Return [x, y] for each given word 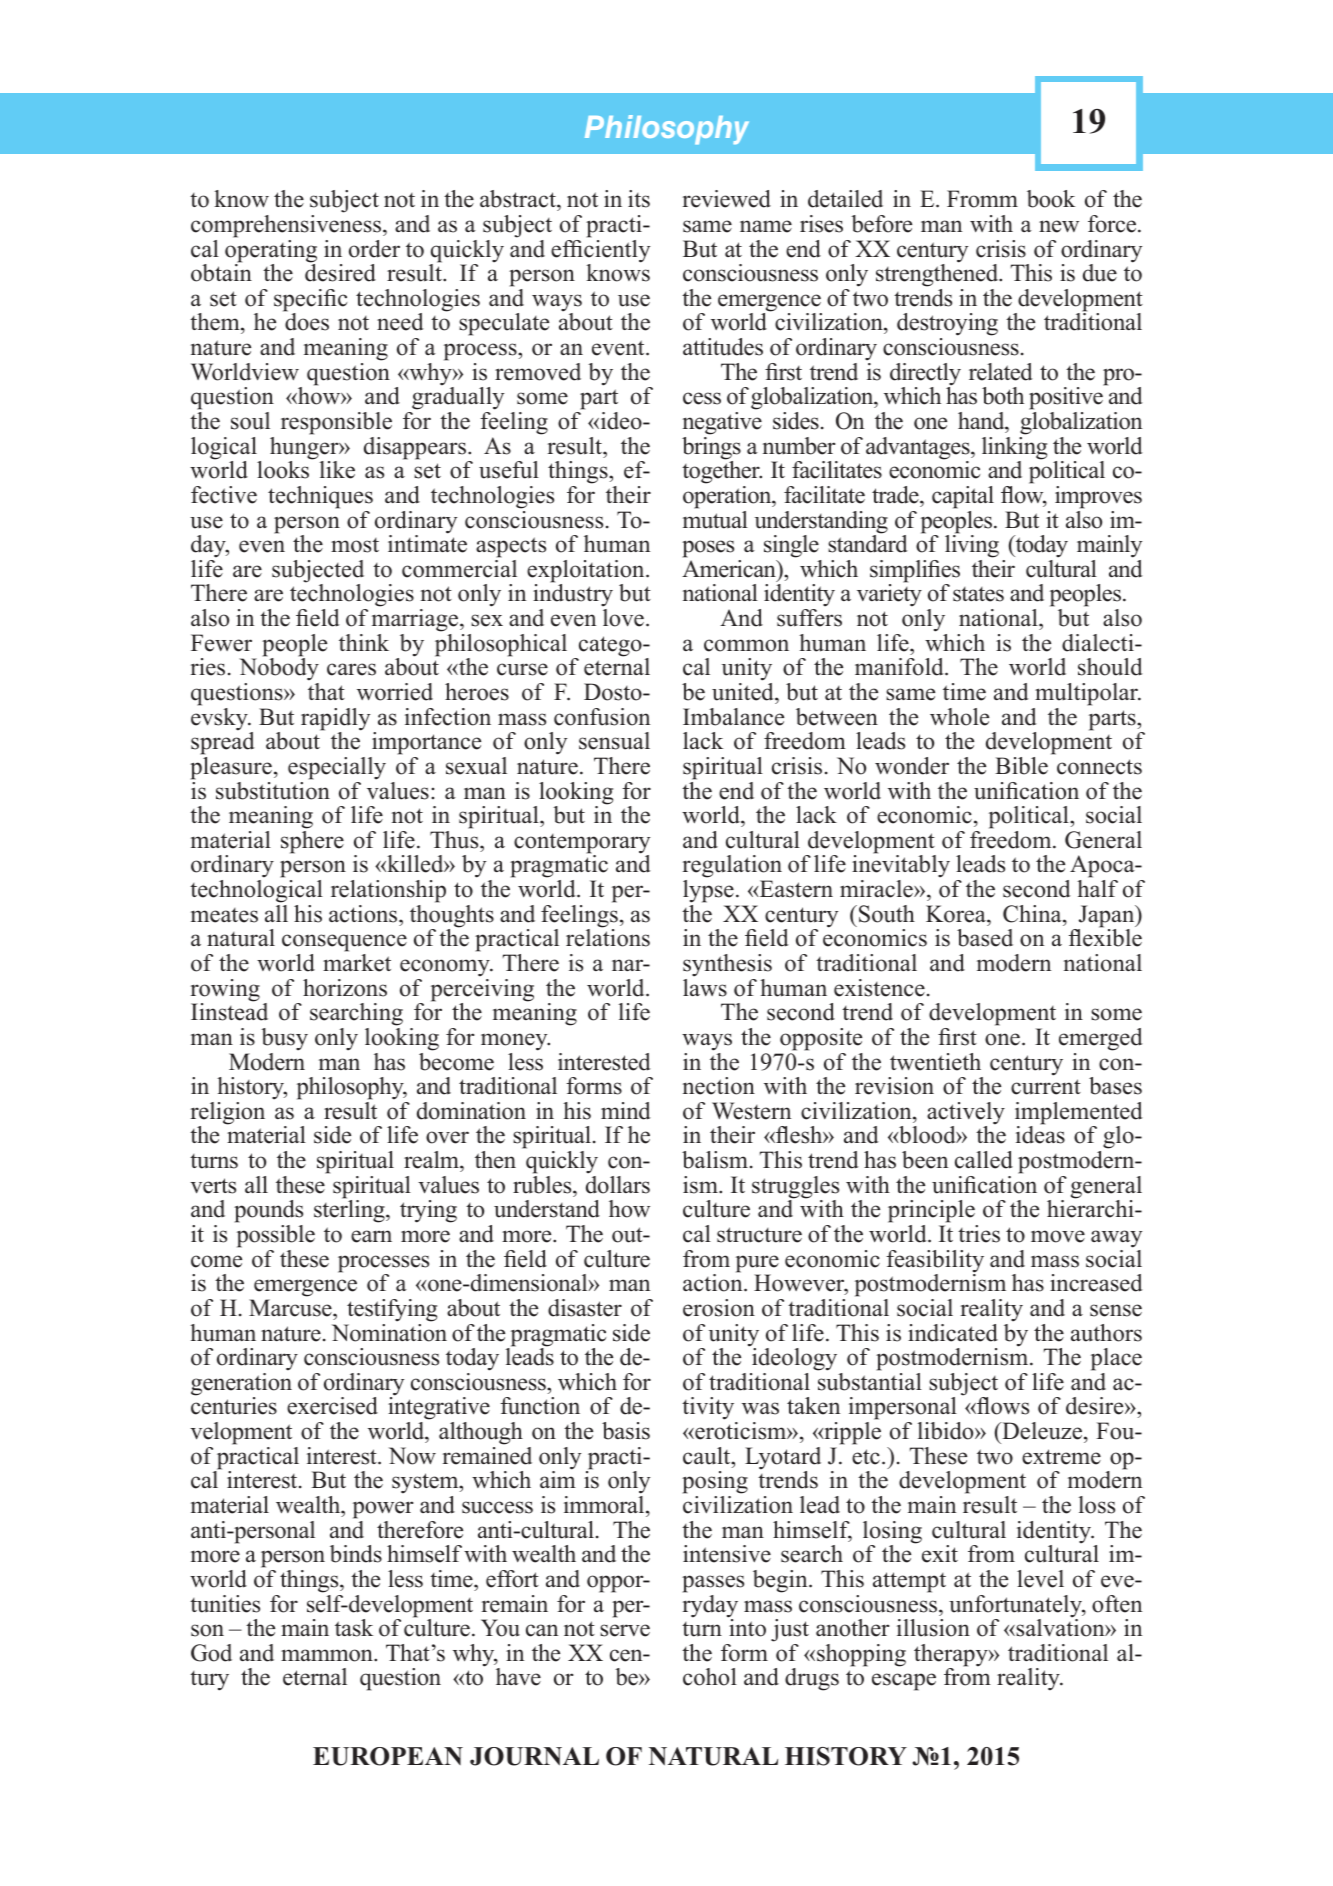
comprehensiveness [287, 226]
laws [705, 988]
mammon [328, 1655]
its [639, 199]
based [985, 938]
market [357, 963]
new [1059, 226]
